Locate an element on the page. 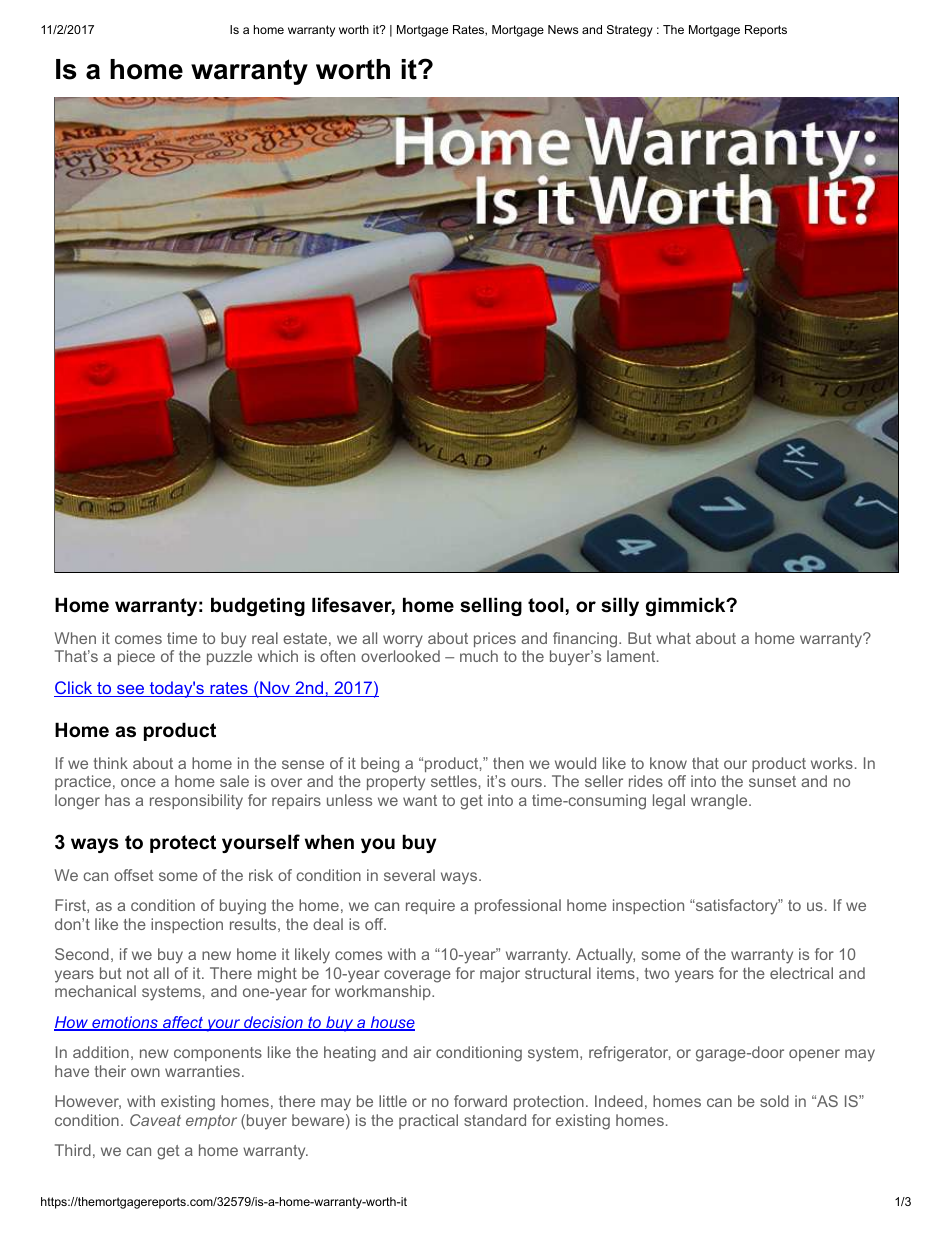 The width and height of the document is (952, 1233). what is located at coordinates (673, 638).
